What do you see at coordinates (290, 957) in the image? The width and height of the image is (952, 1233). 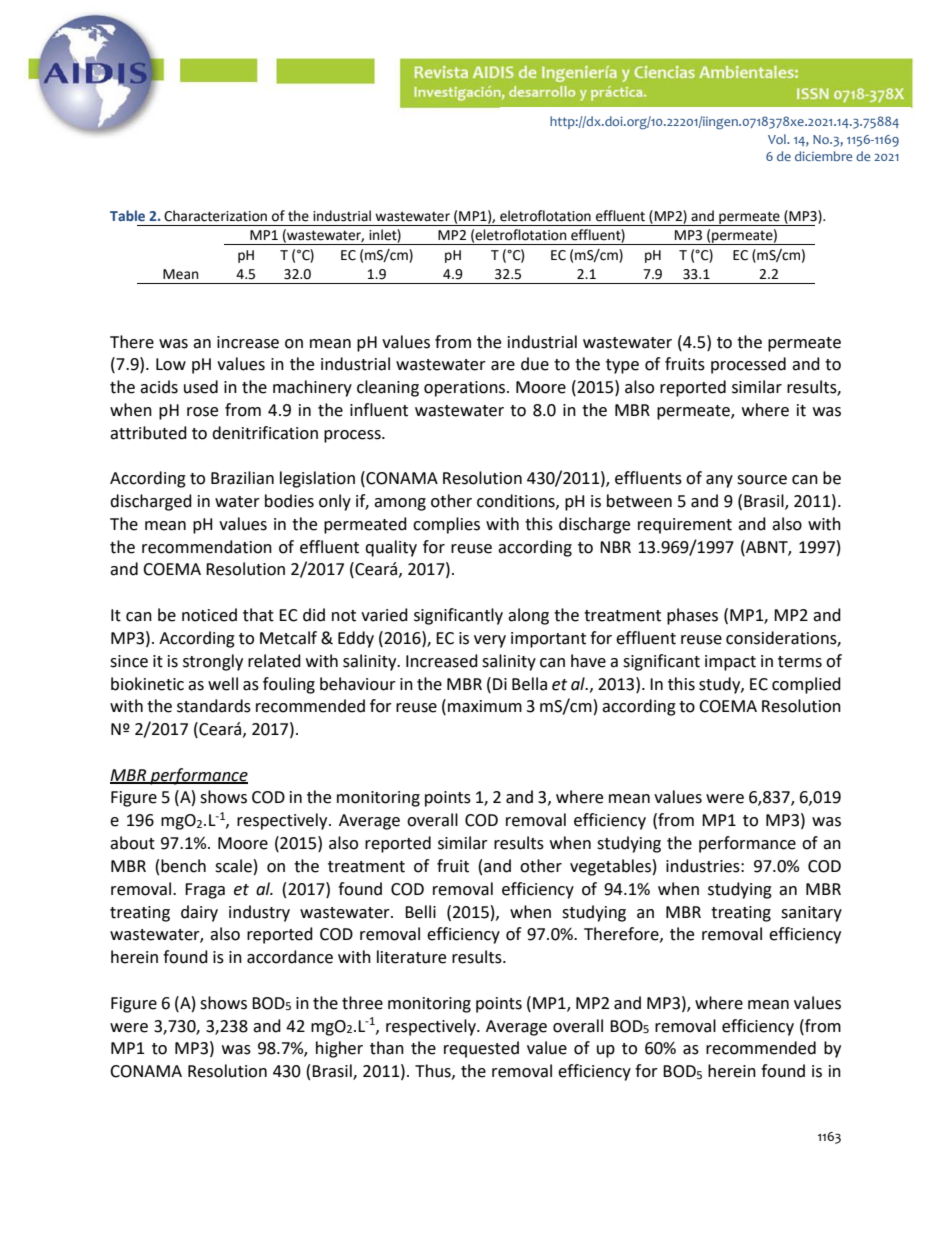 I see `accordance` at bounding box center [290, 957].
